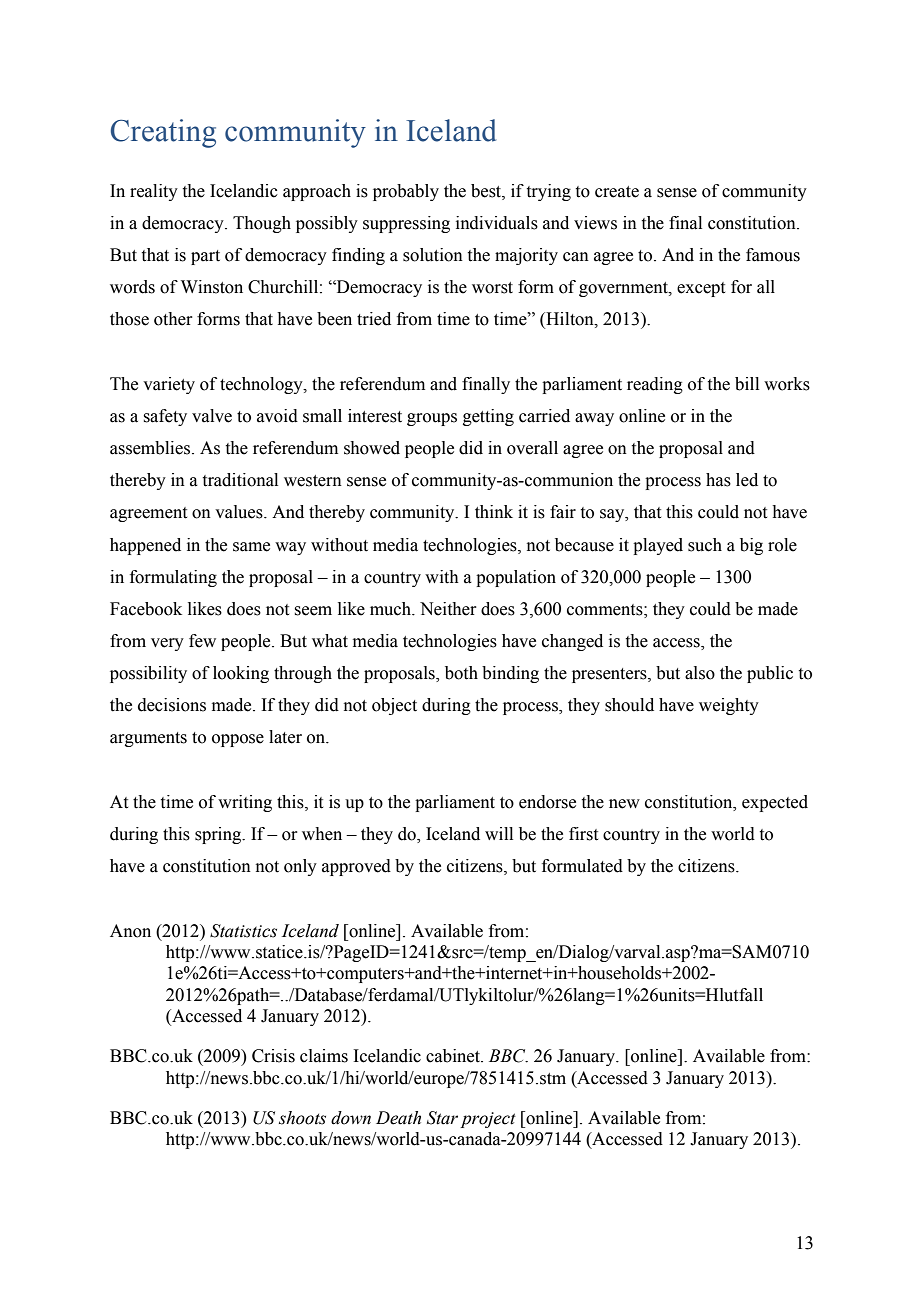 Image resolution: width=924 pixels, height=1308 pixels. I want to click on Crisis, so click(273, 1056).
